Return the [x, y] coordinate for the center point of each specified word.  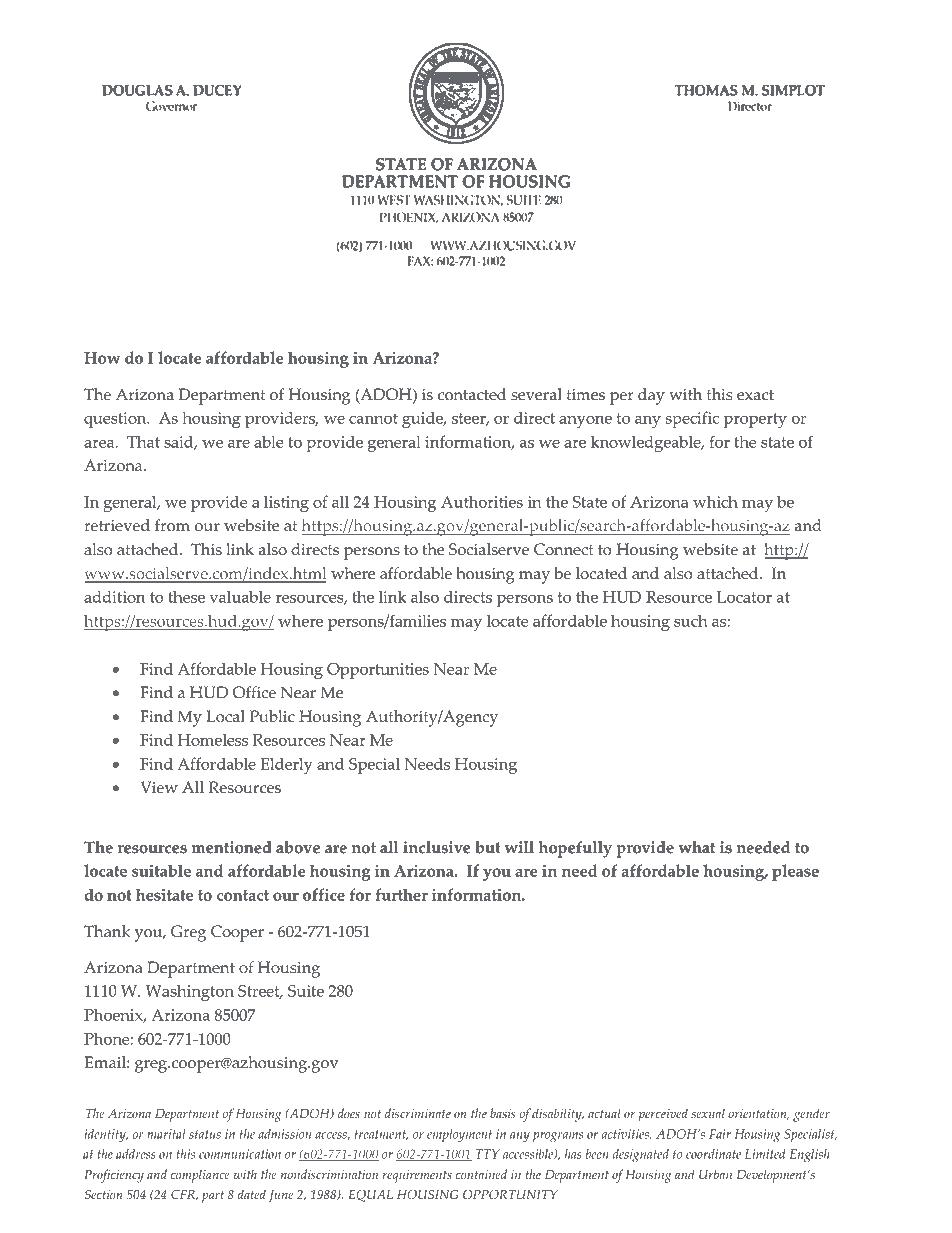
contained [481, 1174]
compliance [200, 1176]
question [116, 420]
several [536, 394]
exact [755, 395]
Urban [715, 1174]
